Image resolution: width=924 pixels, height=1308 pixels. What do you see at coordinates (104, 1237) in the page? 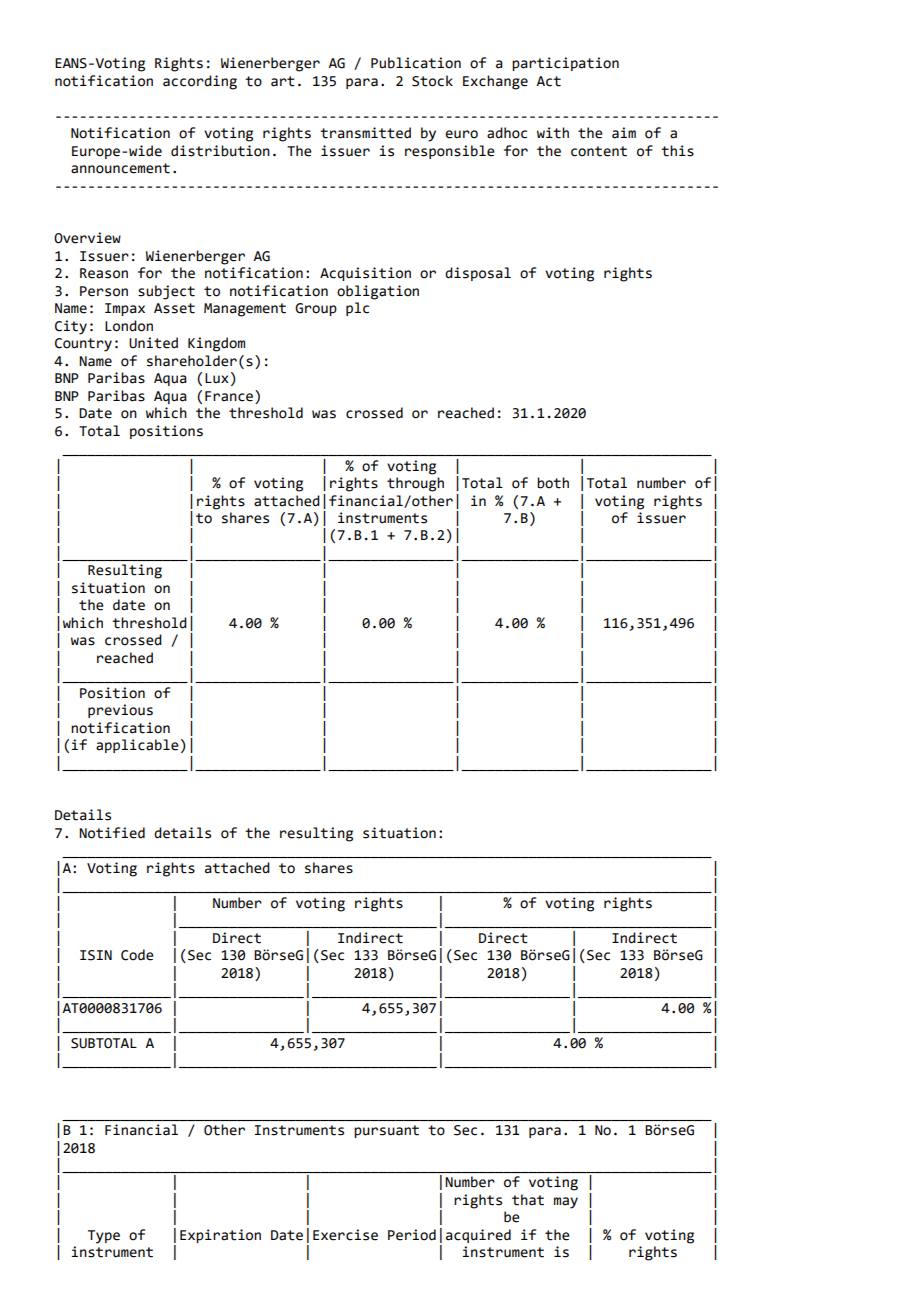
I see `Type` at bounding box center [104, 1237].
